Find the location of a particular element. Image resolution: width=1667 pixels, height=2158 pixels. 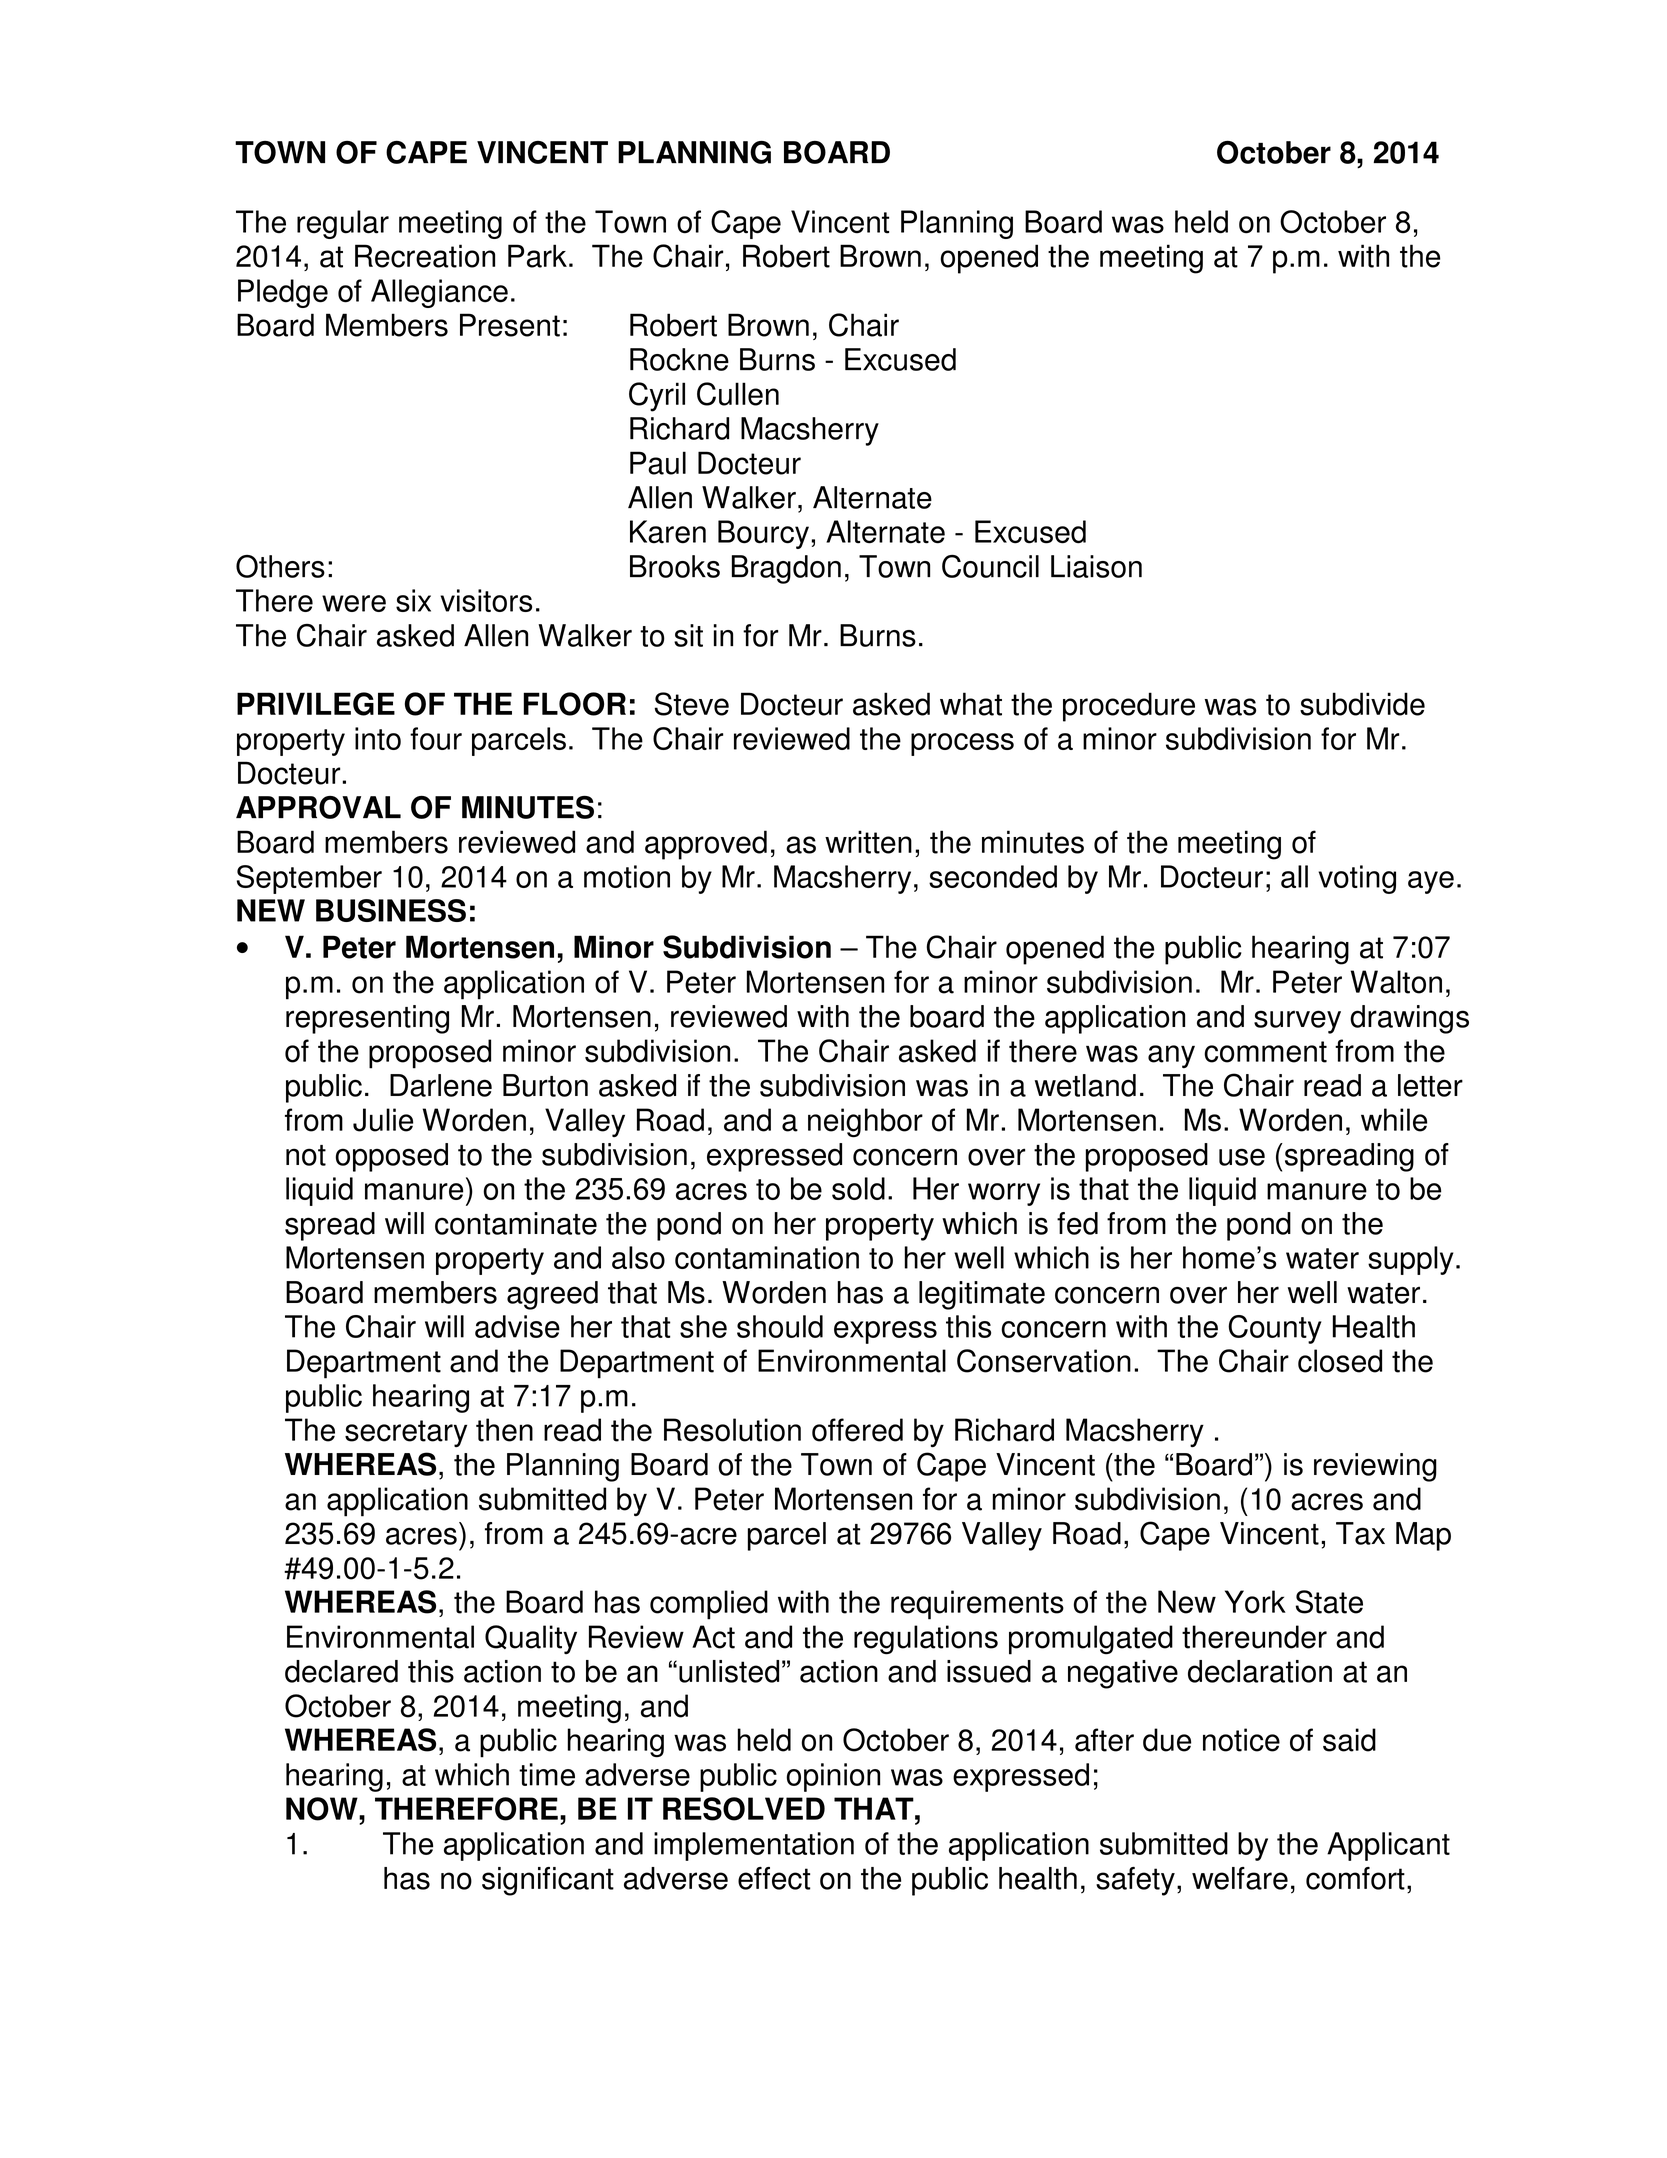

written is located at coordinates (868, 842).
